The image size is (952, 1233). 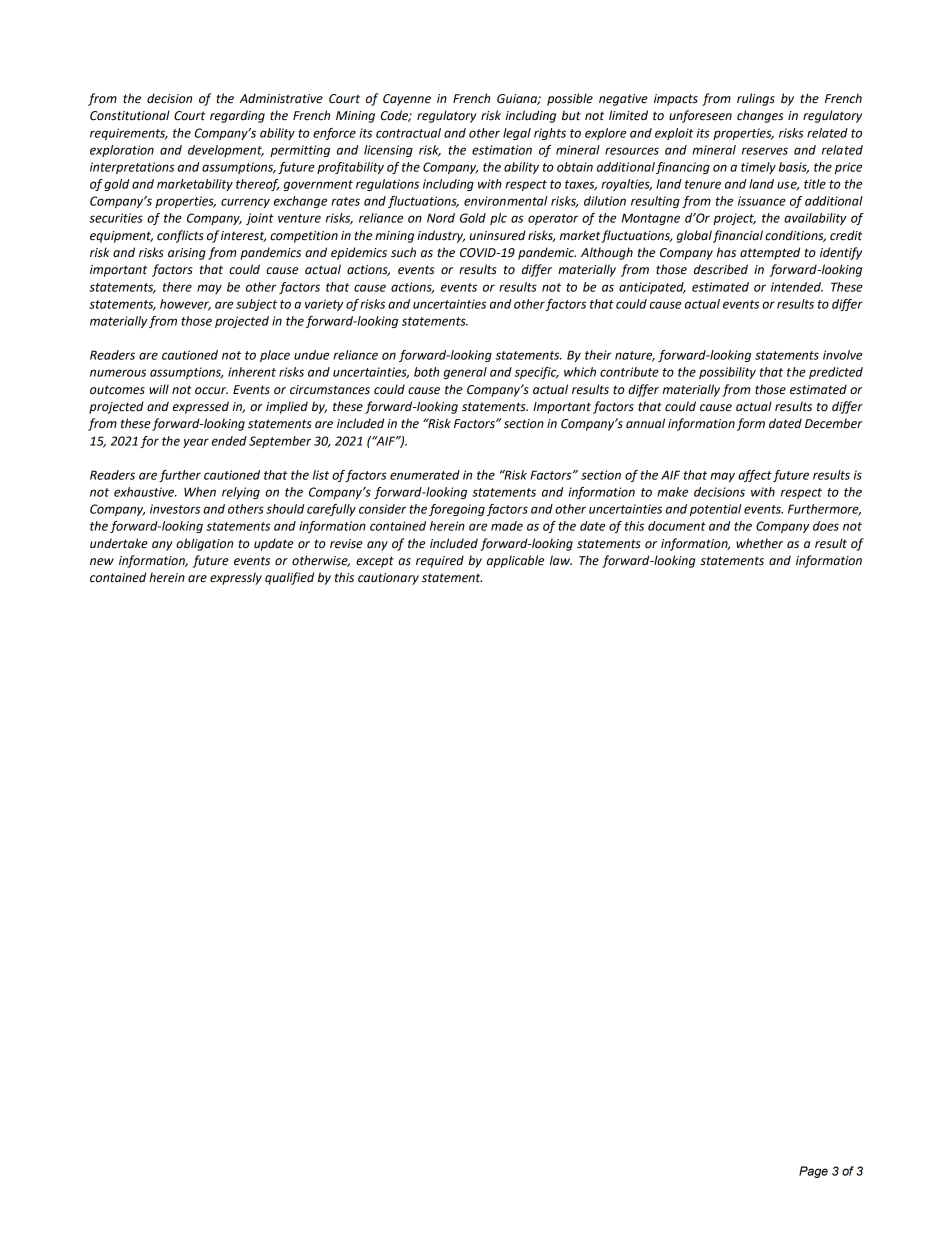 What do you see at coordinates (388, 579) in the page?
I see `cautionary` at bounding box center [388, 579].
